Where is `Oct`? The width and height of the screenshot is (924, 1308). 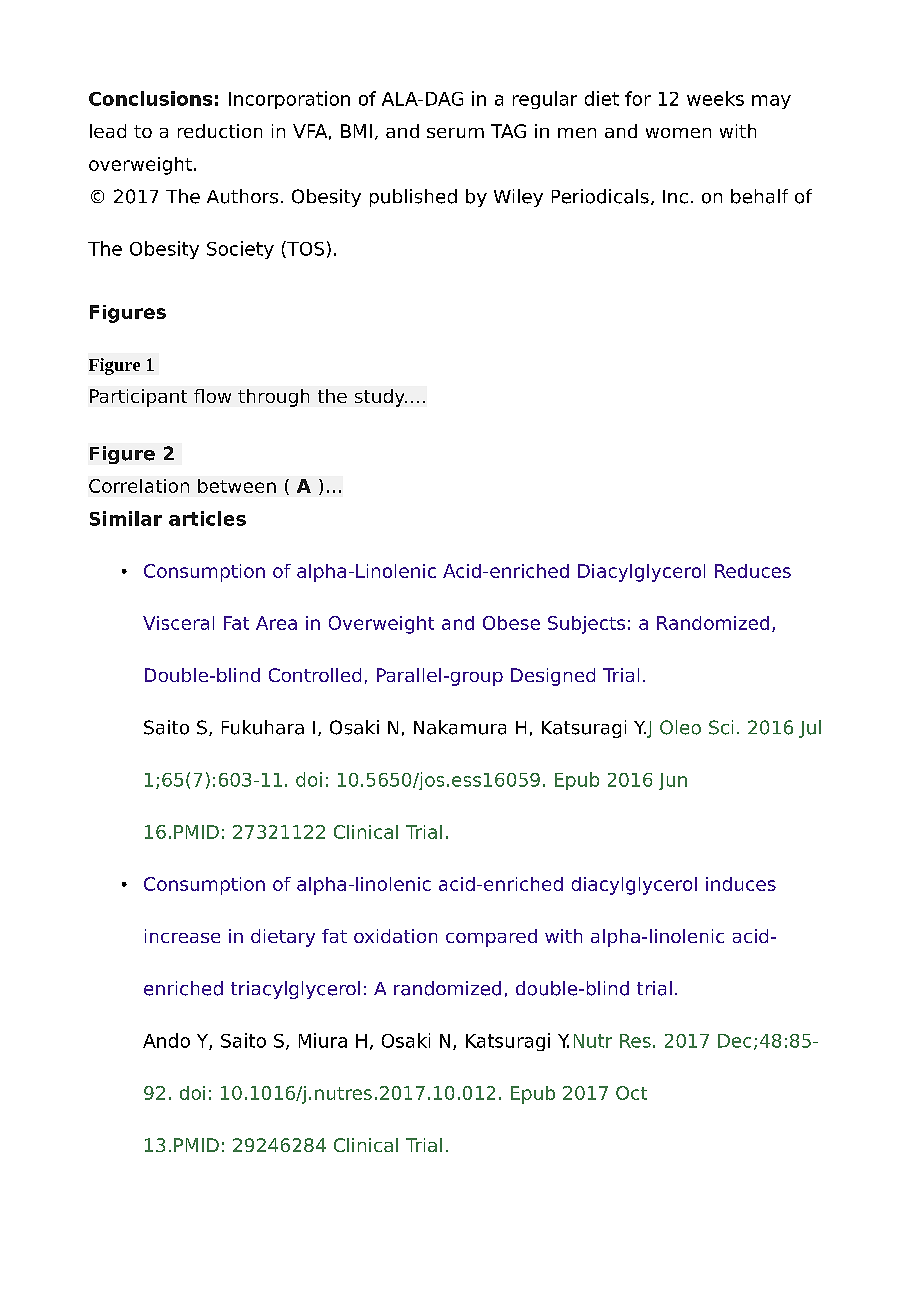
Oct is located at coordinates (631, 1093).
